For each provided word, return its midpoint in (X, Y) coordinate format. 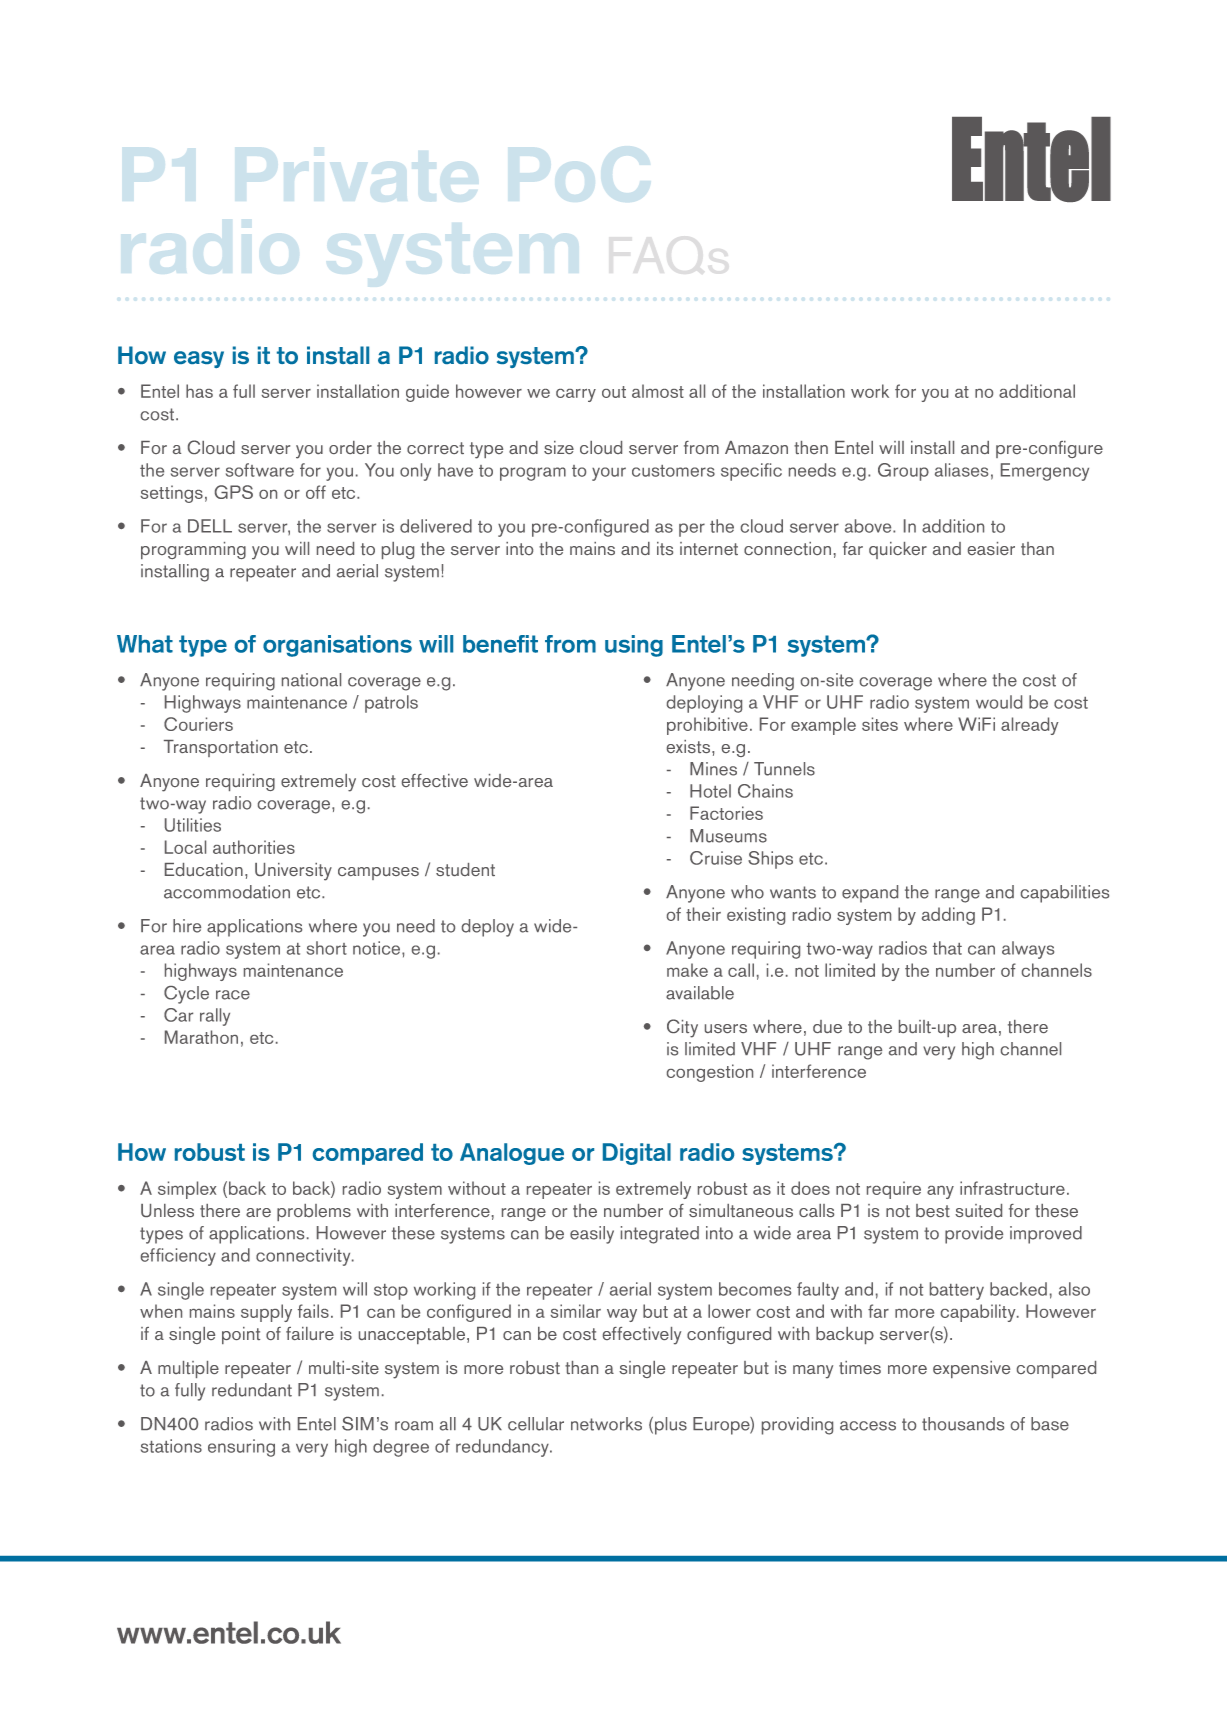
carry (576, 395)
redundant (252, 1390)
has (199, 391)
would (999, 702)
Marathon (201, 1037)
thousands (963, 1424)
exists (690, 746)
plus (671, 1426)
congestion (710, 1073)
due (827, 1026)
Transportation (221, 748)
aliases (961, 470)
